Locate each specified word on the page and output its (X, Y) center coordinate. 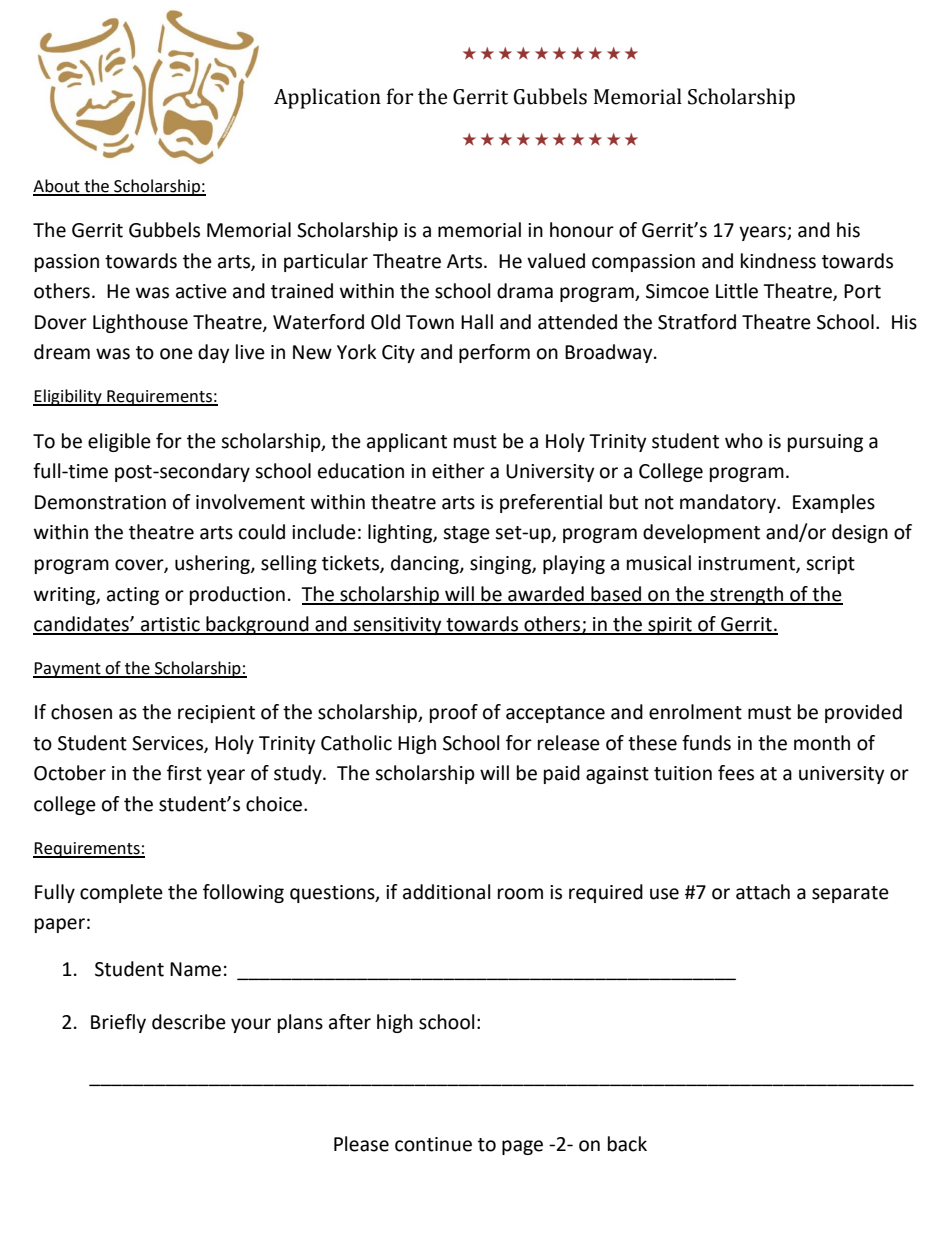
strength (746, 595)
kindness (778, 261)
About (57, 187)
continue (433, 1144)
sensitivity (397, 626)
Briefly (118, 1023)
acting (133, 596)
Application (327, 98)
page (522, 1147)
